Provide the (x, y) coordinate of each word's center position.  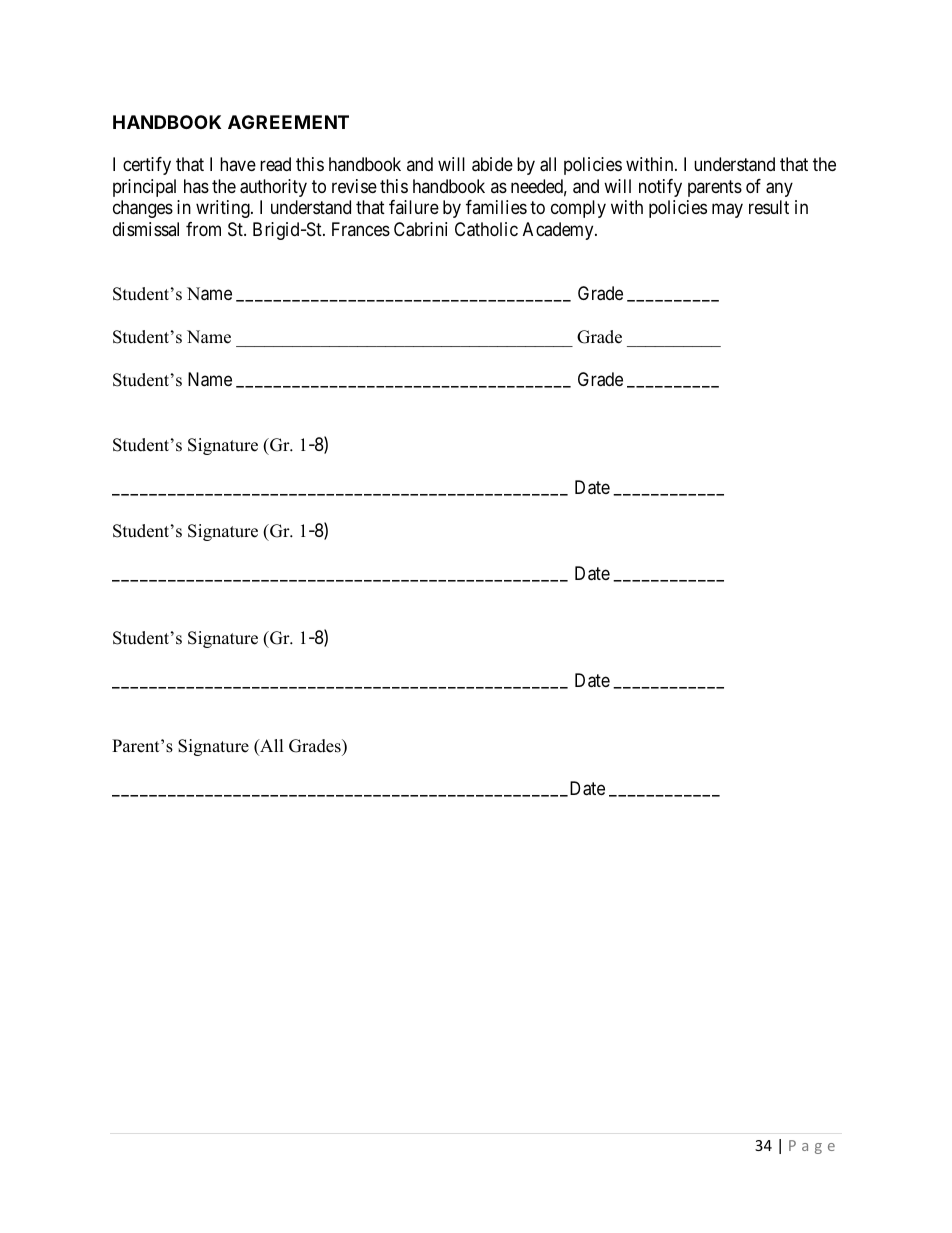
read (275, 164)
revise (354, 186)
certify (147, 166)
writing (224, 209)
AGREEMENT (288, 122)
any (779, 189)
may (727, 211)
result (769, 207)
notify (660, 188)
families (496, 207)
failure (414, 207)
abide (492, 164)
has (196, 186)
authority (273, 188)
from (203, 229)
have (238, 164)
